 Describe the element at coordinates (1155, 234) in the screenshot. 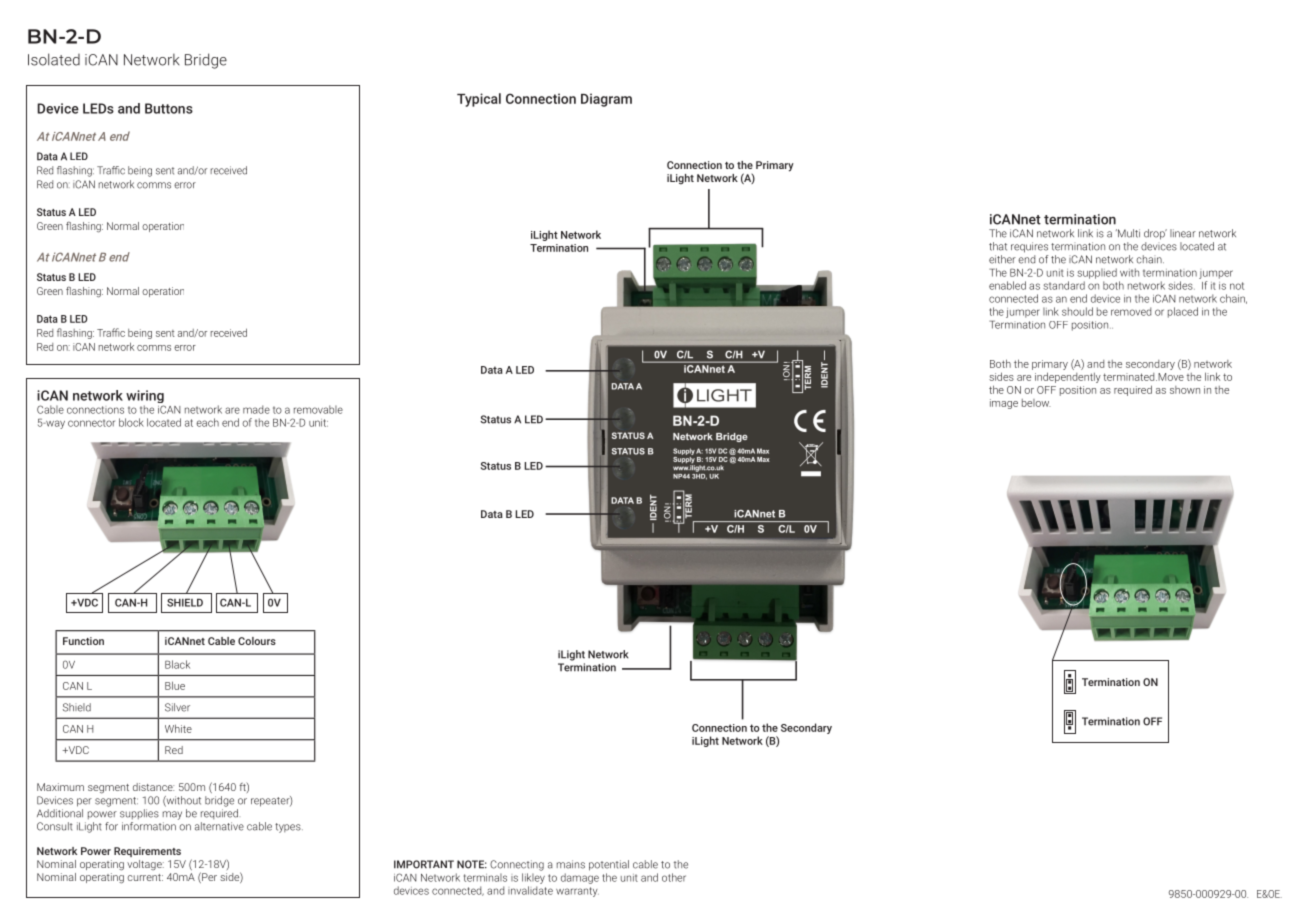

I see `drop` at that location.
